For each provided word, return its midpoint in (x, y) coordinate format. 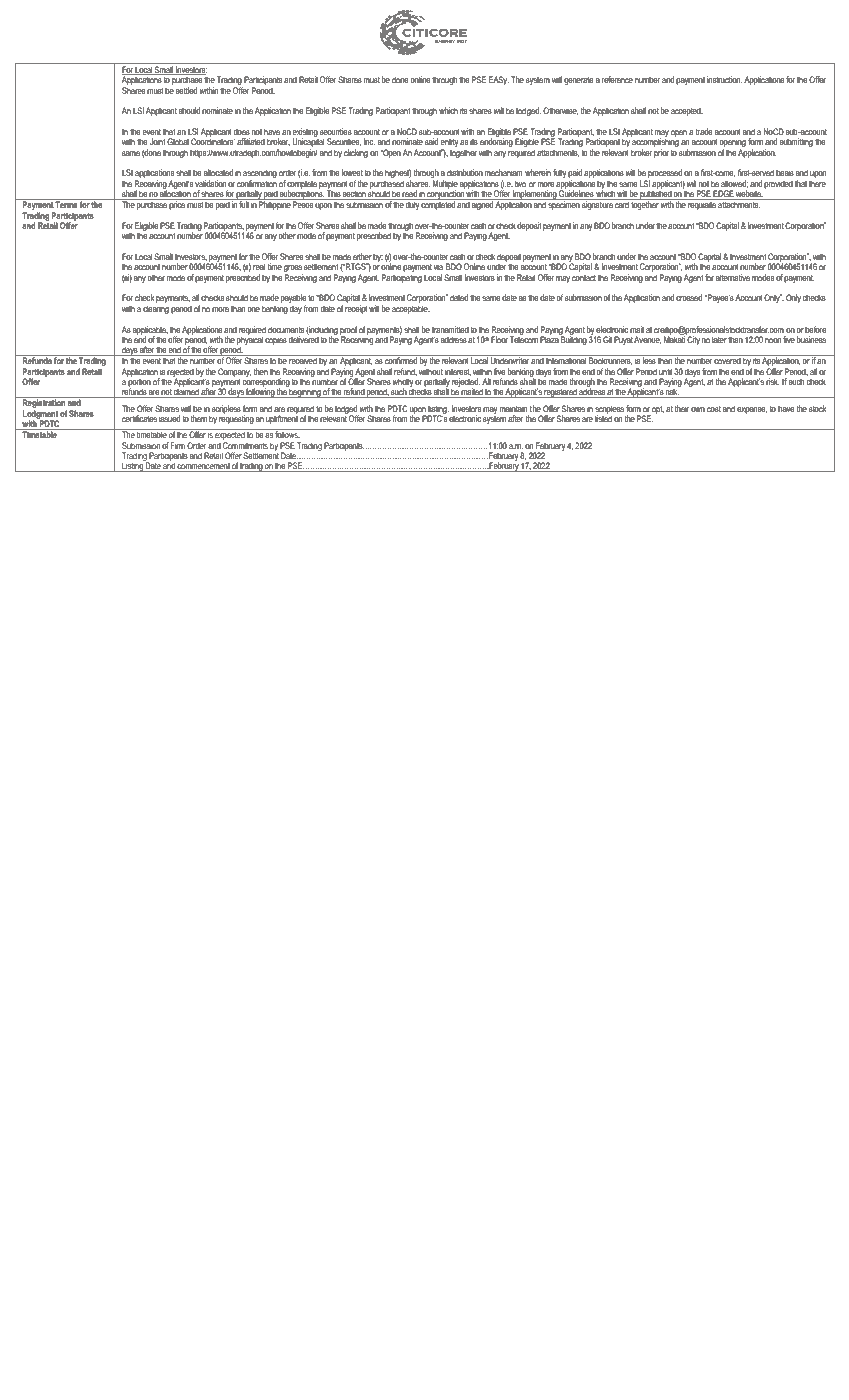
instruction (724, 79)
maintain (513, 408)
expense (752, 410)
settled (186, 90)
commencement (204, 467)
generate (579, 81)
